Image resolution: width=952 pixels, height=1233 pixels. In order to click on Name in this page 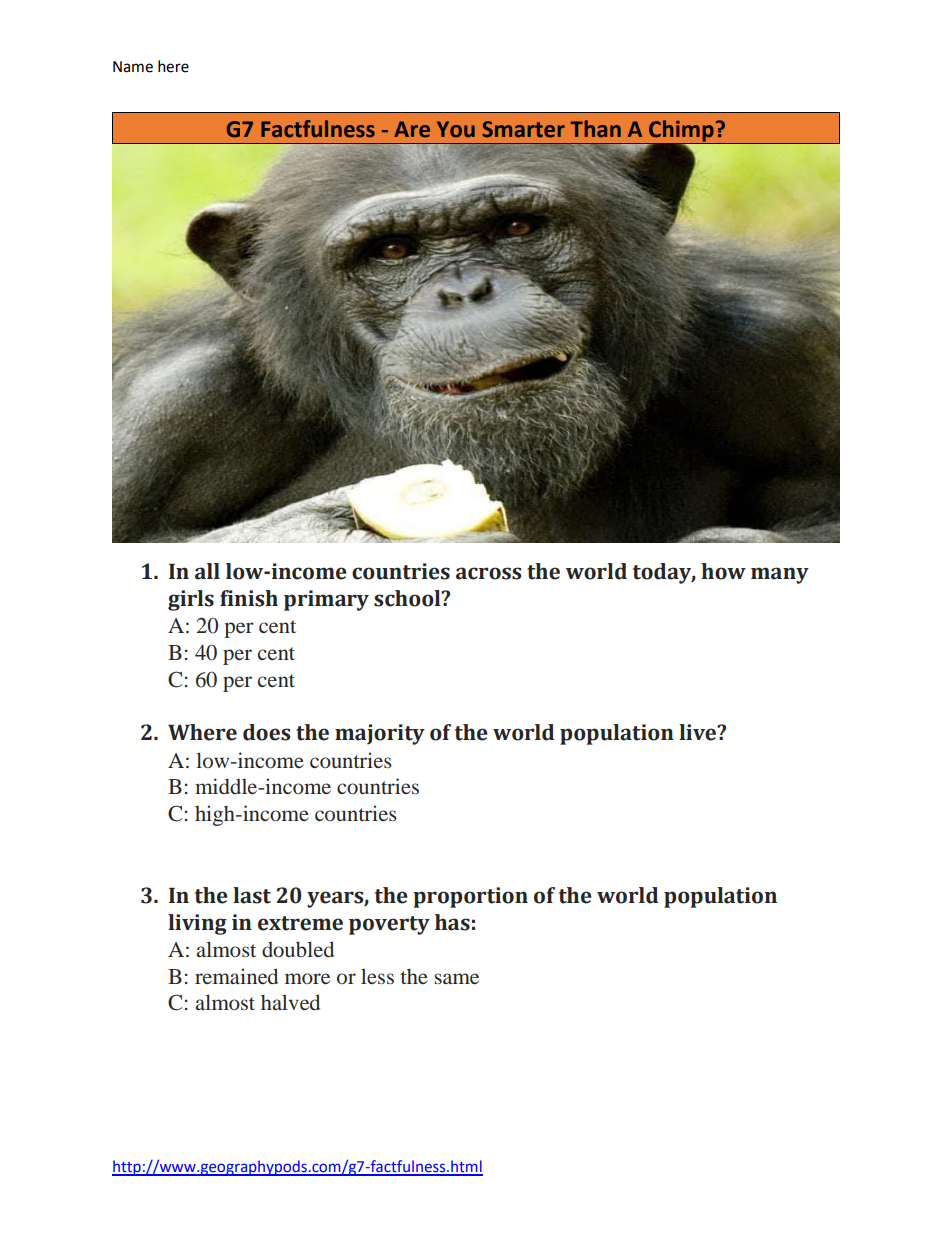, I will do `click(133, 67)`.
